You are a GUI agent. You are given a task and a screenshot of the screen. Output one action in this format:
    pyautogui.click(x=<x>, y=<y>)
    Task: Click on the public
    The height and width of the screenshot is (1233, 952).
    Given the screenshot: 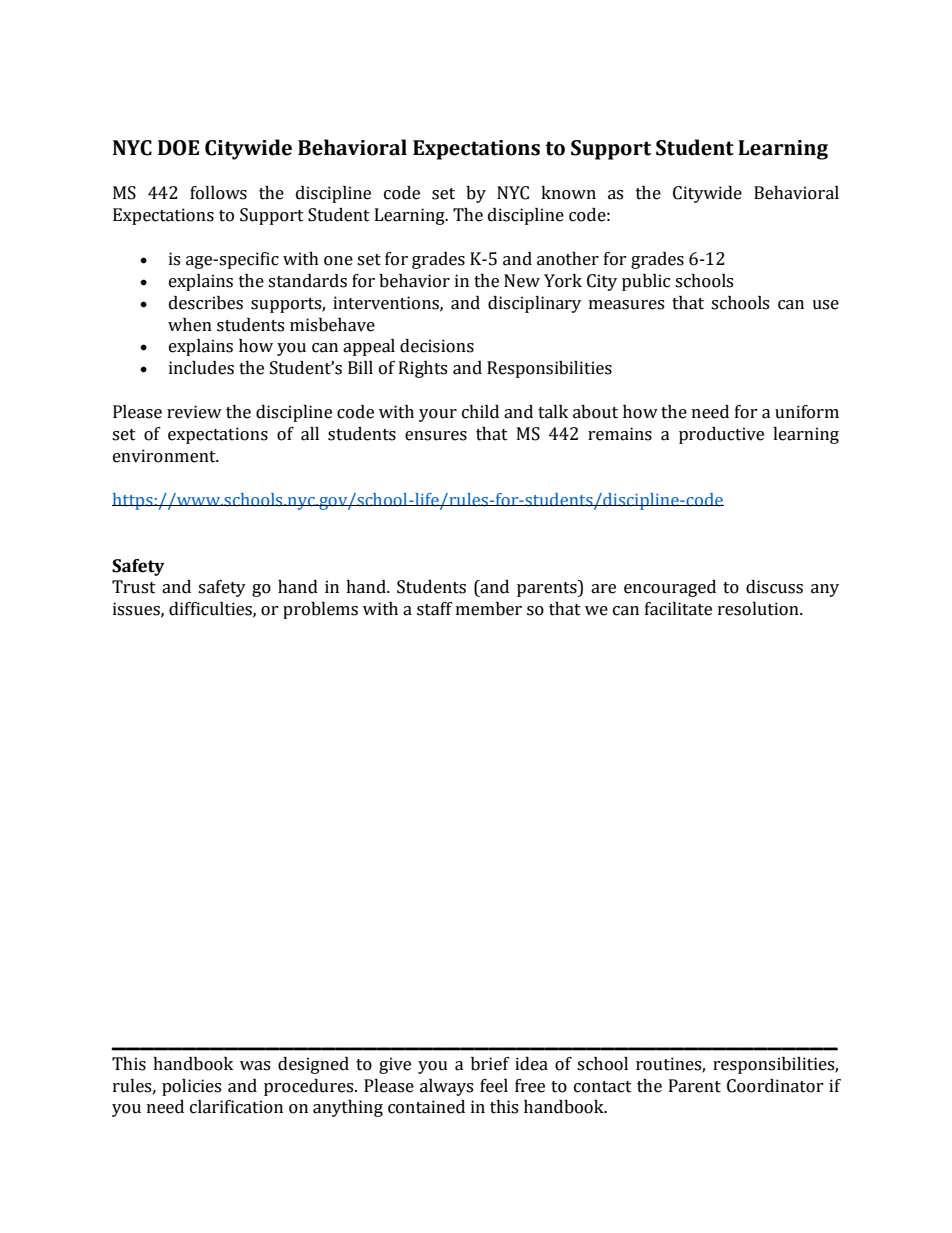 What is the action you would take?
    pyautogui.click(x=646, y=282)
